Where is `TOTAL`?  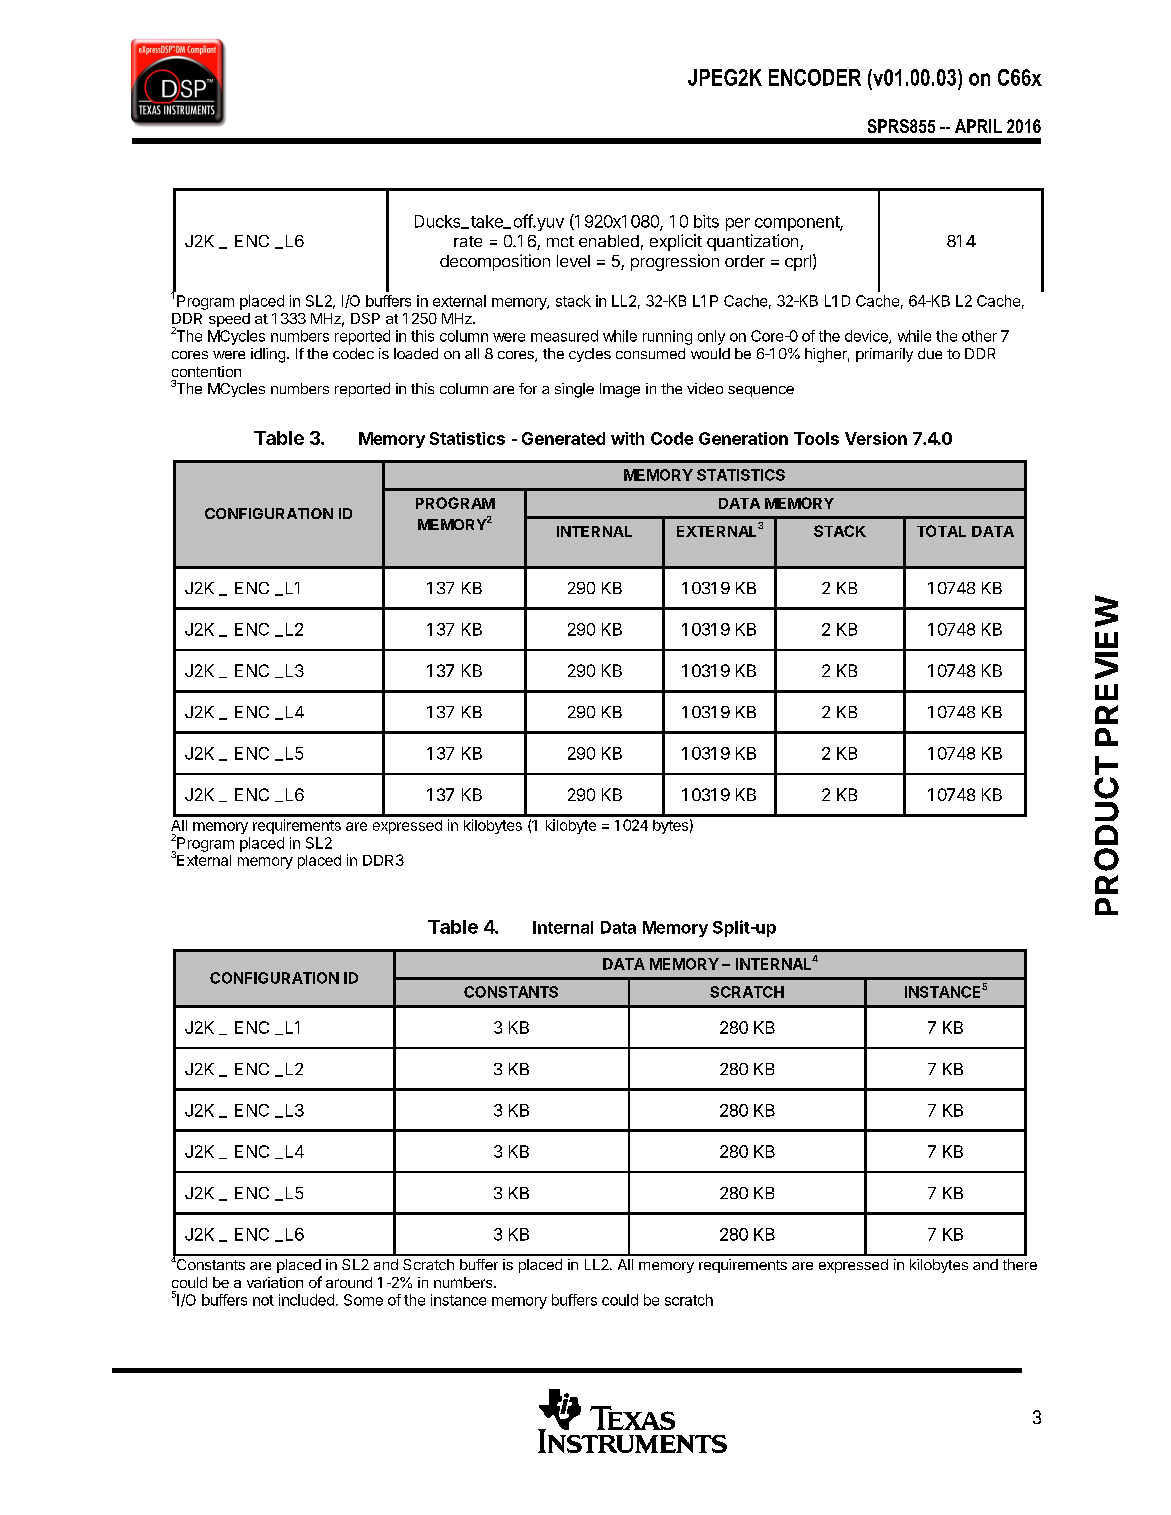 TOTAL is located at coordinates (941, 531).
